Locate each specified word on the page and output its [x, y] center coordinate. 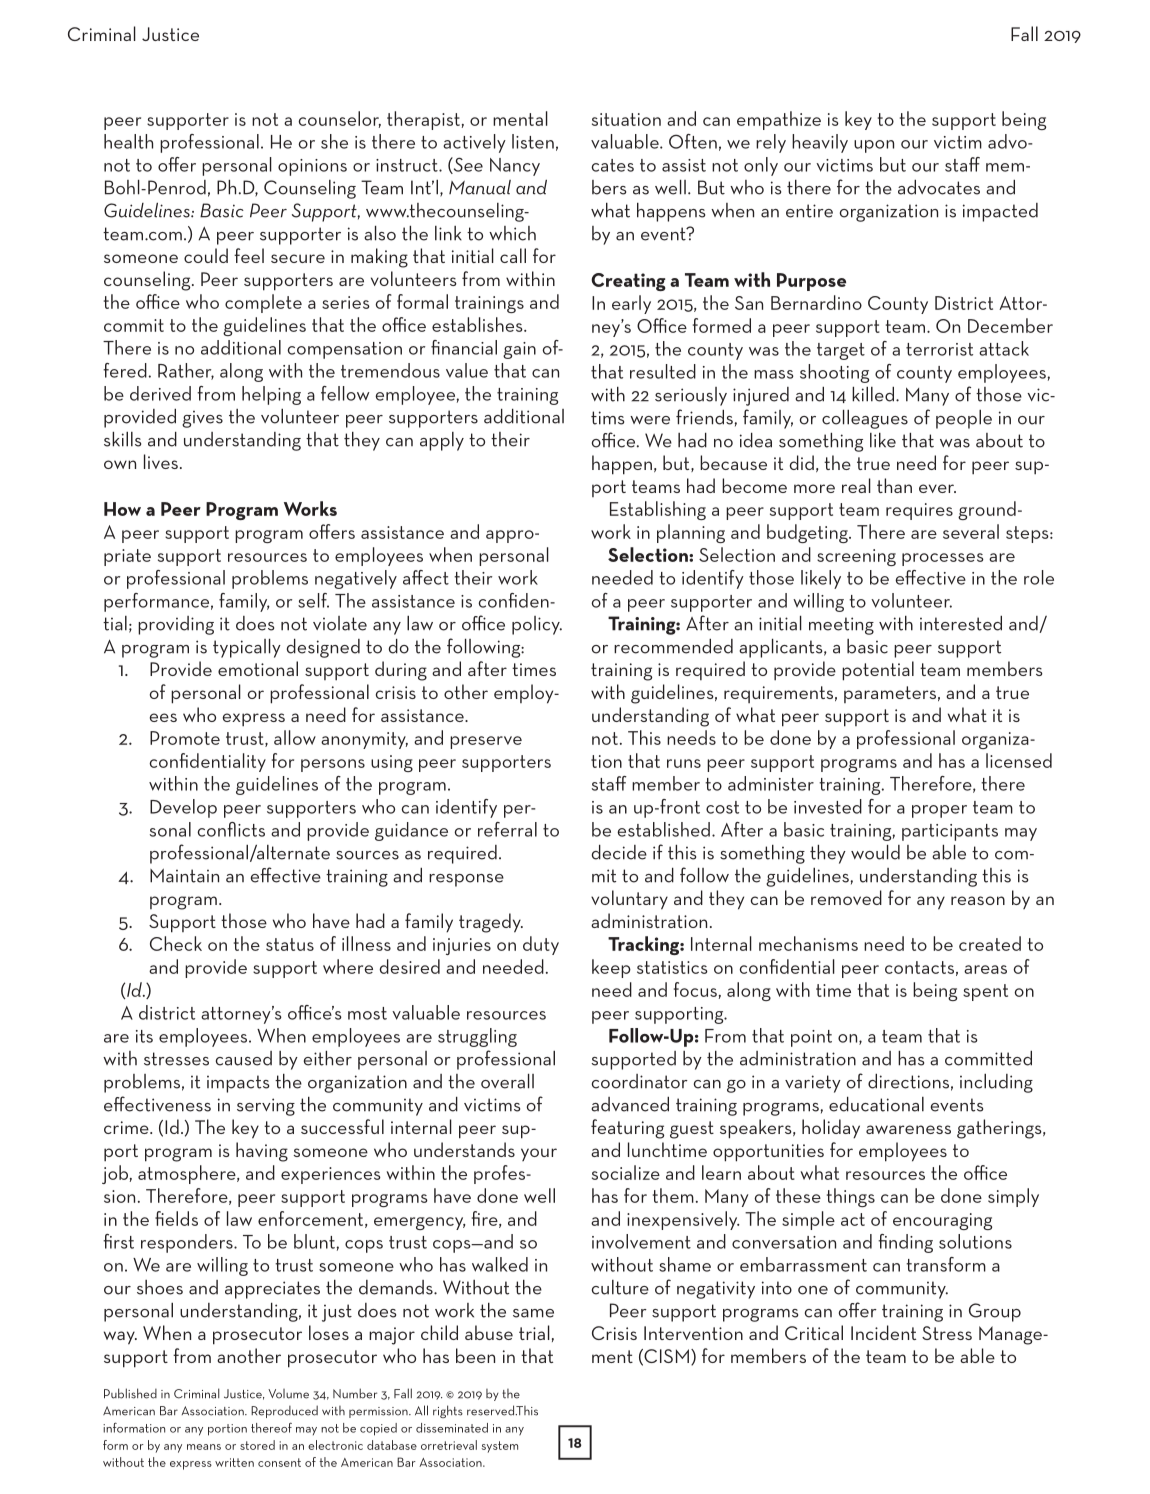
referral [507, 829]
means [204, 1447]
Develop [183, 808]
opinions [312, 167]
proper [939, 811]
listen [533, 141]
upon [874, 146]
